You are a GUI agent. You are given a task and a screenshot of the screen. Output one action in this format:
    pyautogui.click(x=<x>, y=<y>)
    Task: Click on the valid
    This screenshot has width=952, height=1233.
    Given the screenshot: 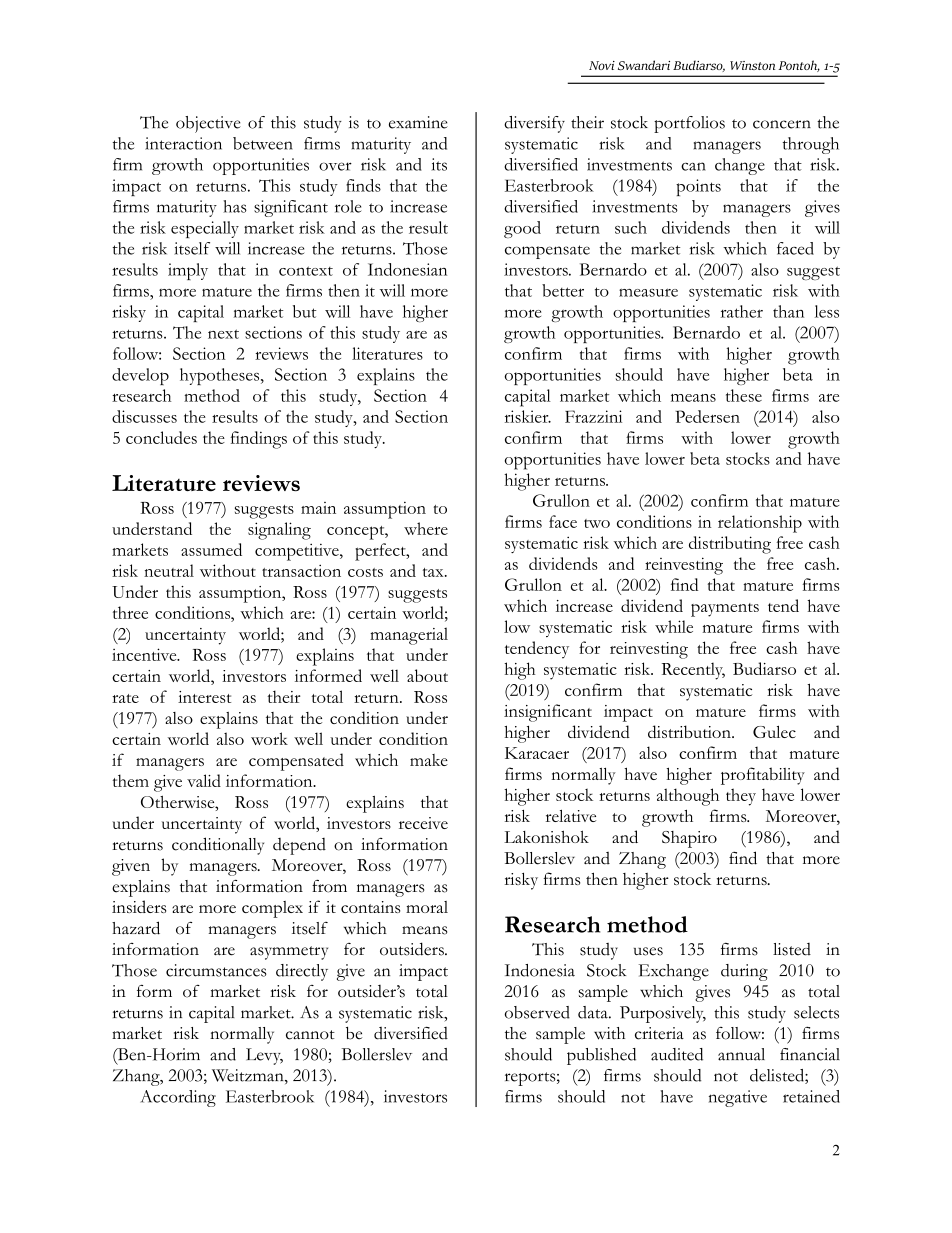 What is the action you would take?
    pyautogui.click(x=204, y=780)
